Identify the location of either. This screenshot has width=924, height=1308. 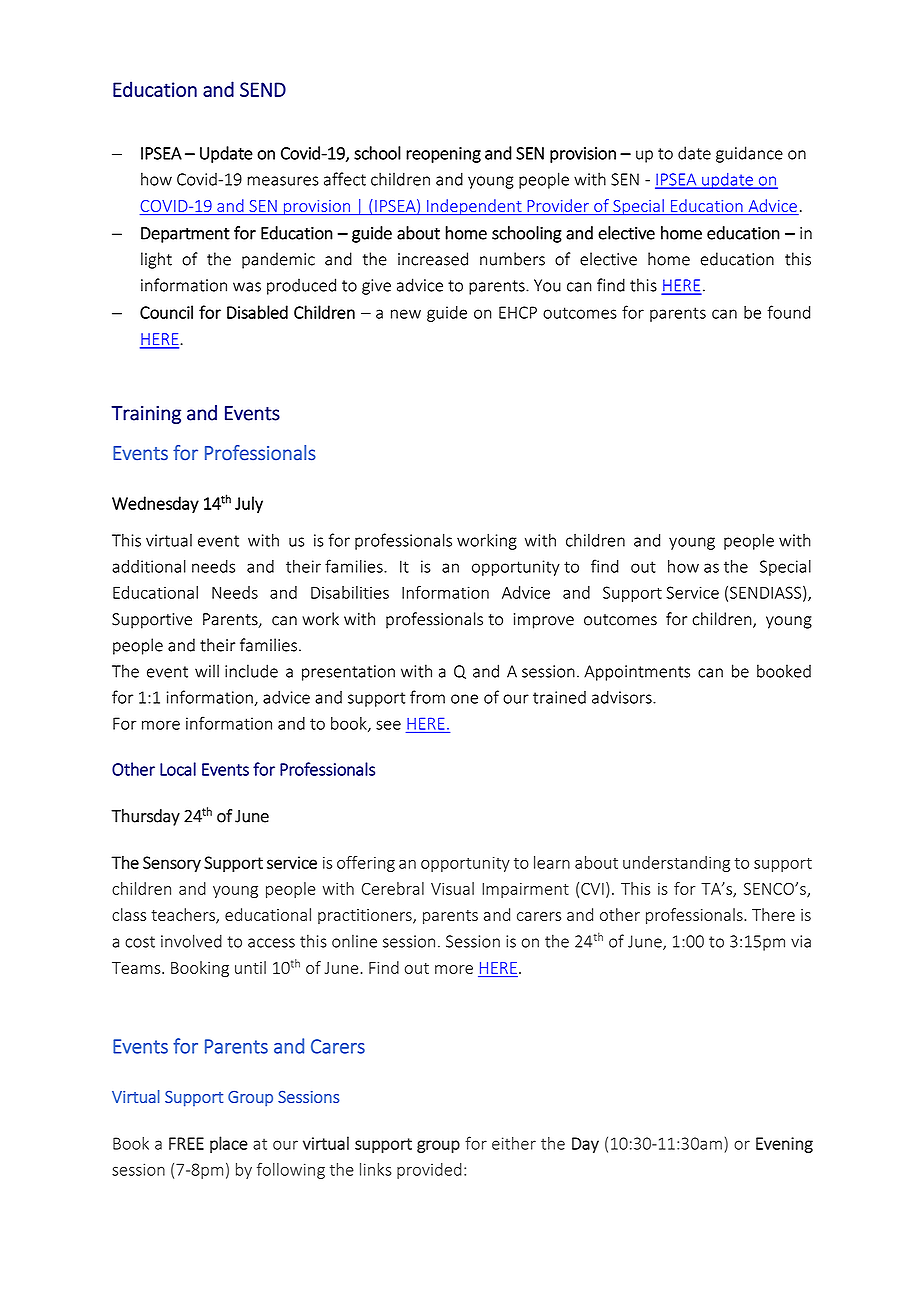
(514, 1143).
